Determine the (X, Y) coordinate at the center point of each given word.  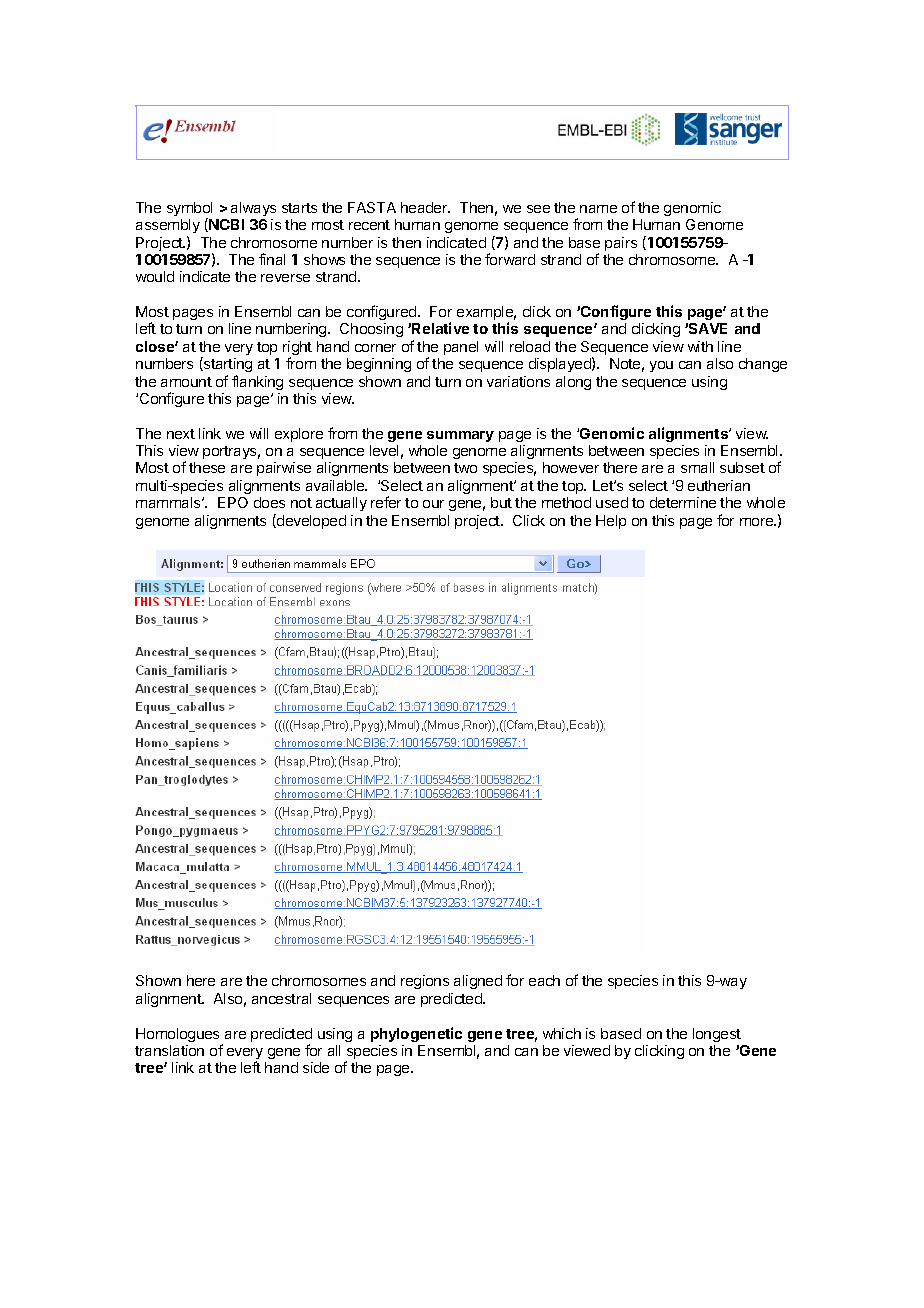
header (425, 207)
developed (310, 521)
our (433, 504)
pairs (621, 244)
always (253, 209)
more (758, 522)
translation (169, 1050)
